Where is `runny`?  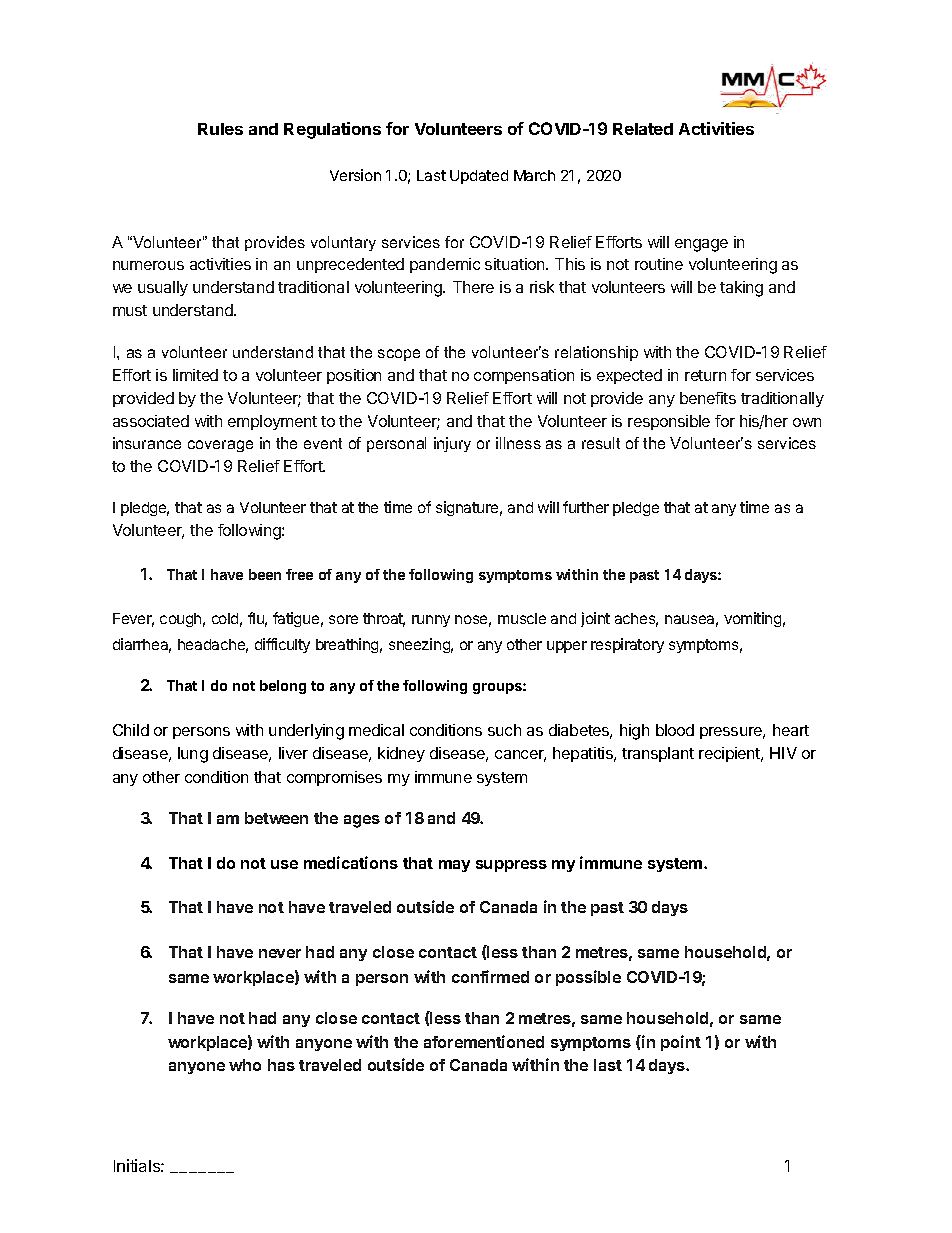 runny is located at coordinates (431, 621).
